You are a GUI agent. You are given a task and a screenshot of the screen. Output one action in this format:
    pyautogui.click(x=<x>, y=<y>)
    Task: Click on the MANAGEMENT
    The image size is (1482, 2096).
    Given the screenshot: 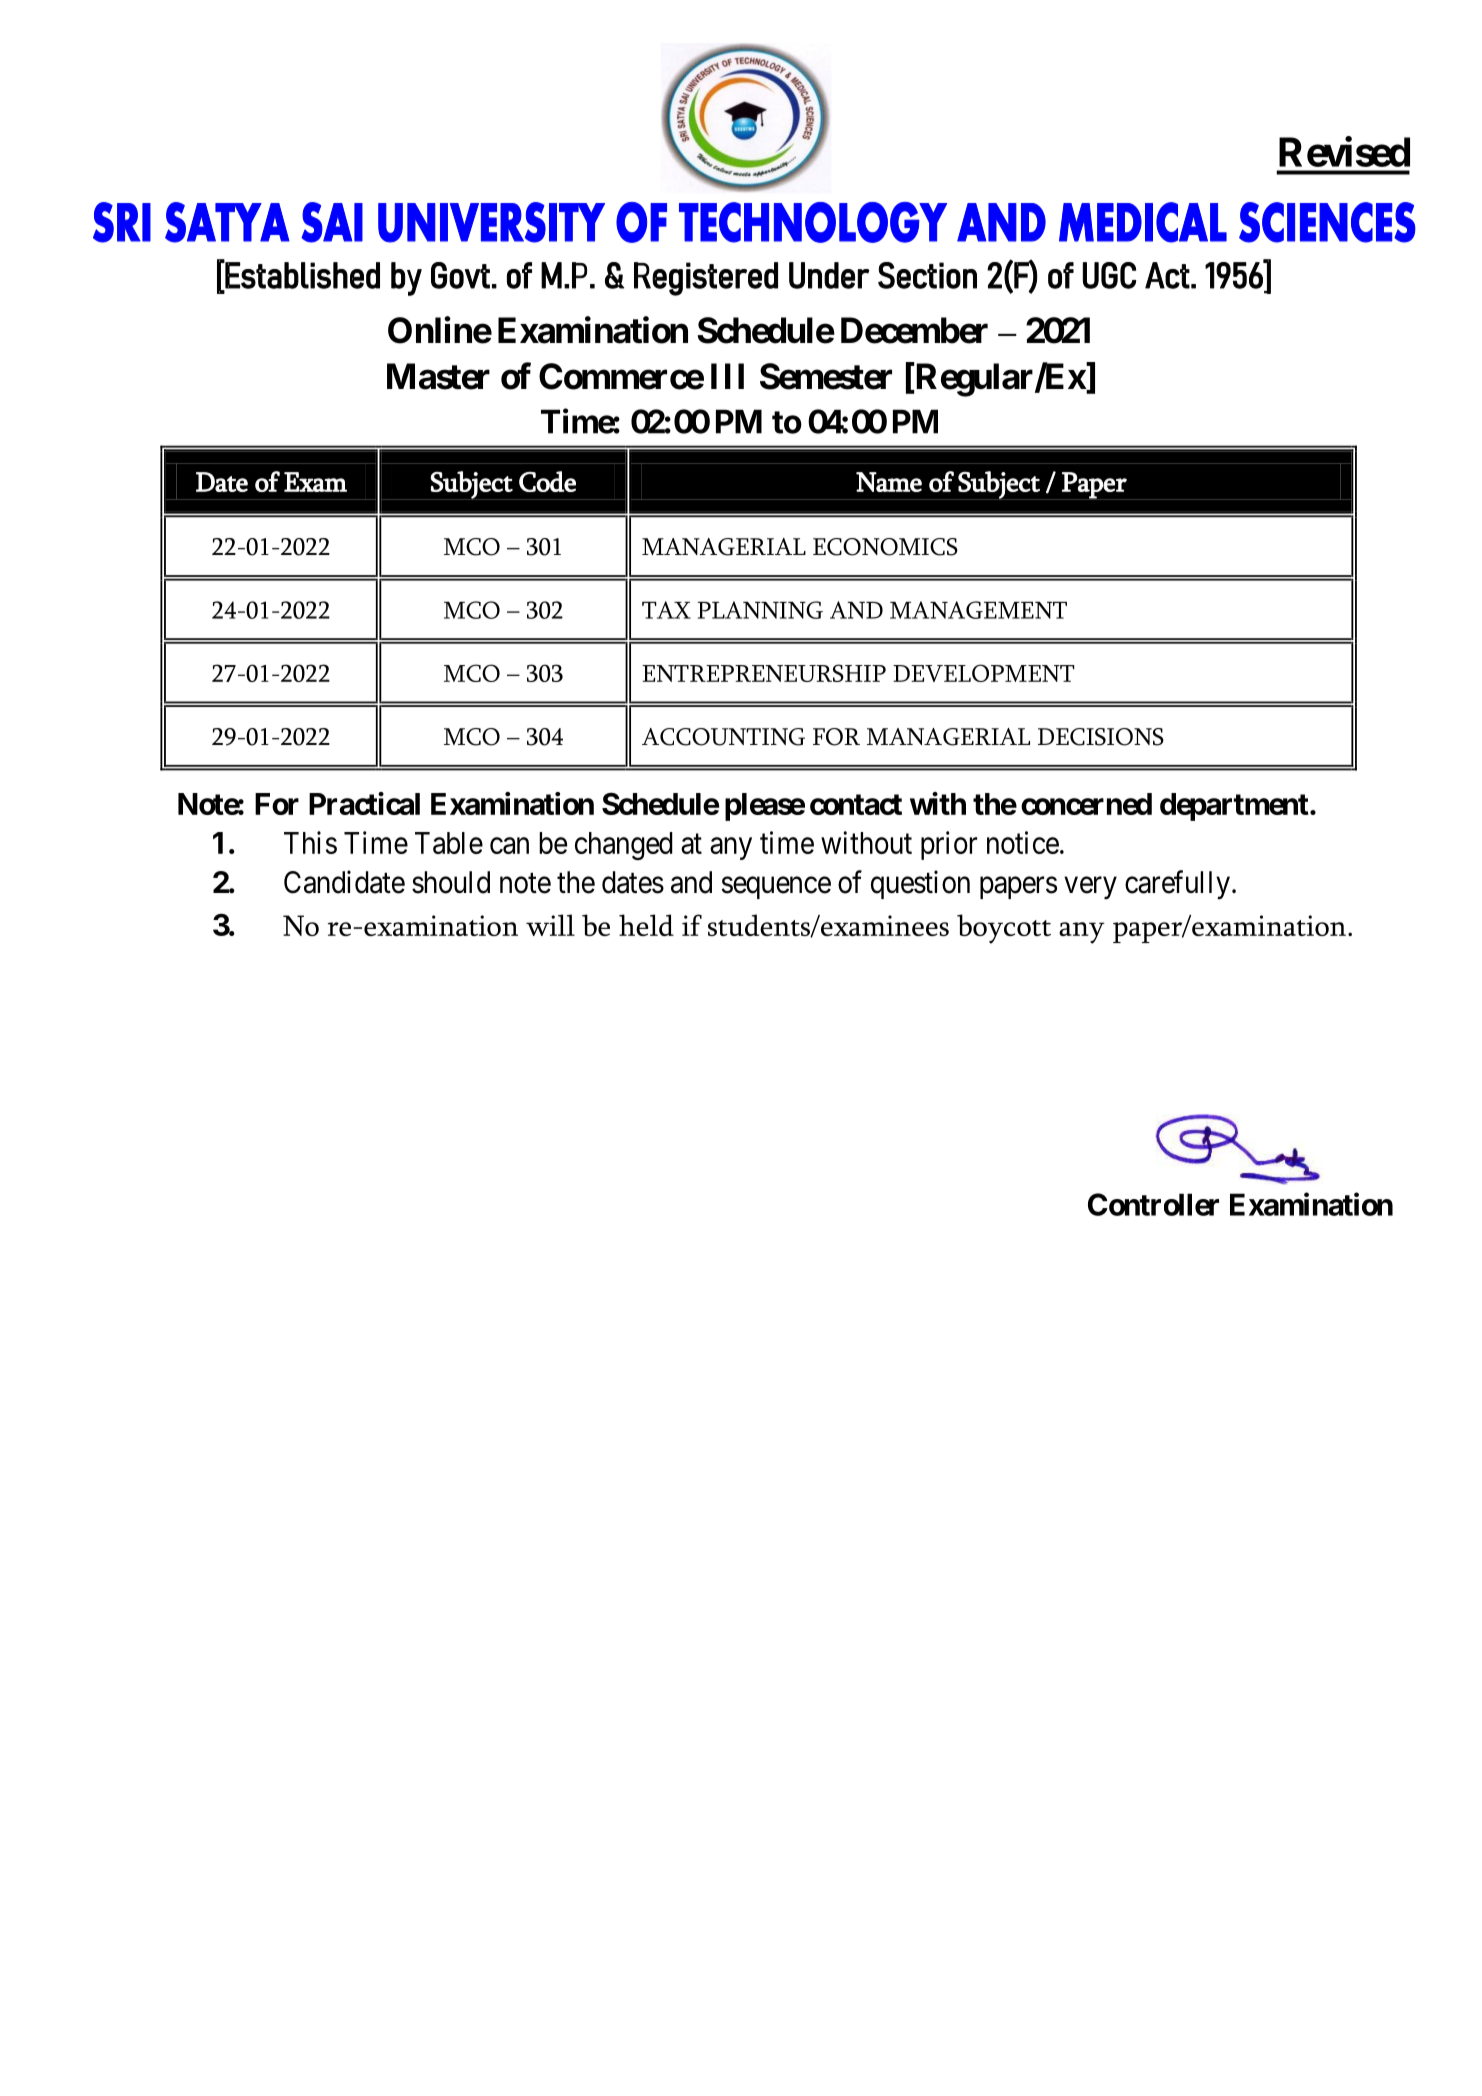 What is the action you would take?
    pyautogui.click(x=978, y=610)
